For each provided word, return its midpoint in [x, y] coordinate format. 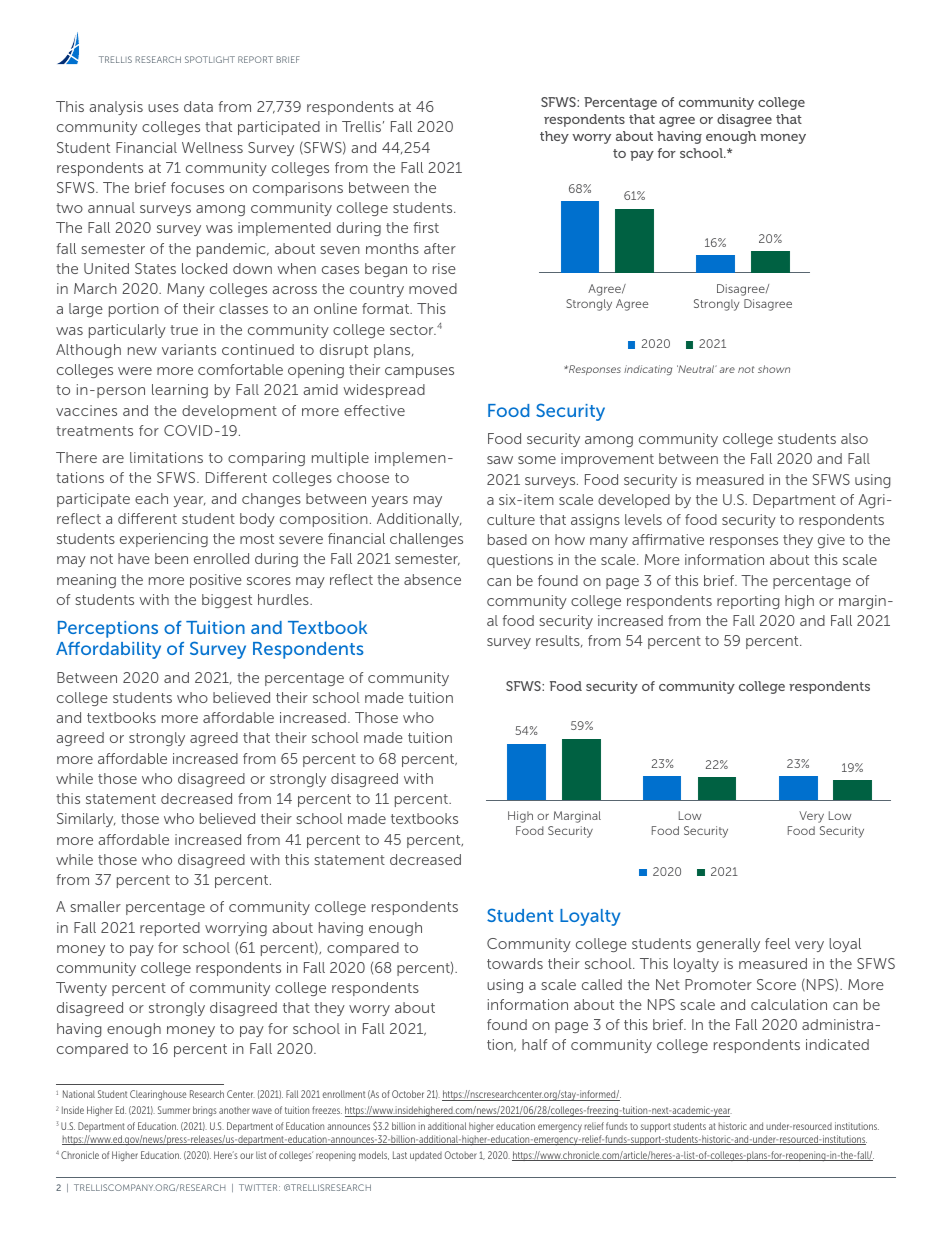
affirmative [668, 539]
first [426, 227]
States [155, 268]
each [151, 498]
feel [777, 943]
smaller [95, 906]
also [854, 438]
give [831, 541]
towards [515, 963]
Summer [174, 1110]
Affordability [108, 650]
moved [433, 288]
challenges [426, 540]
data [198, 106]
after [440, 248]
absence [432, 579]
